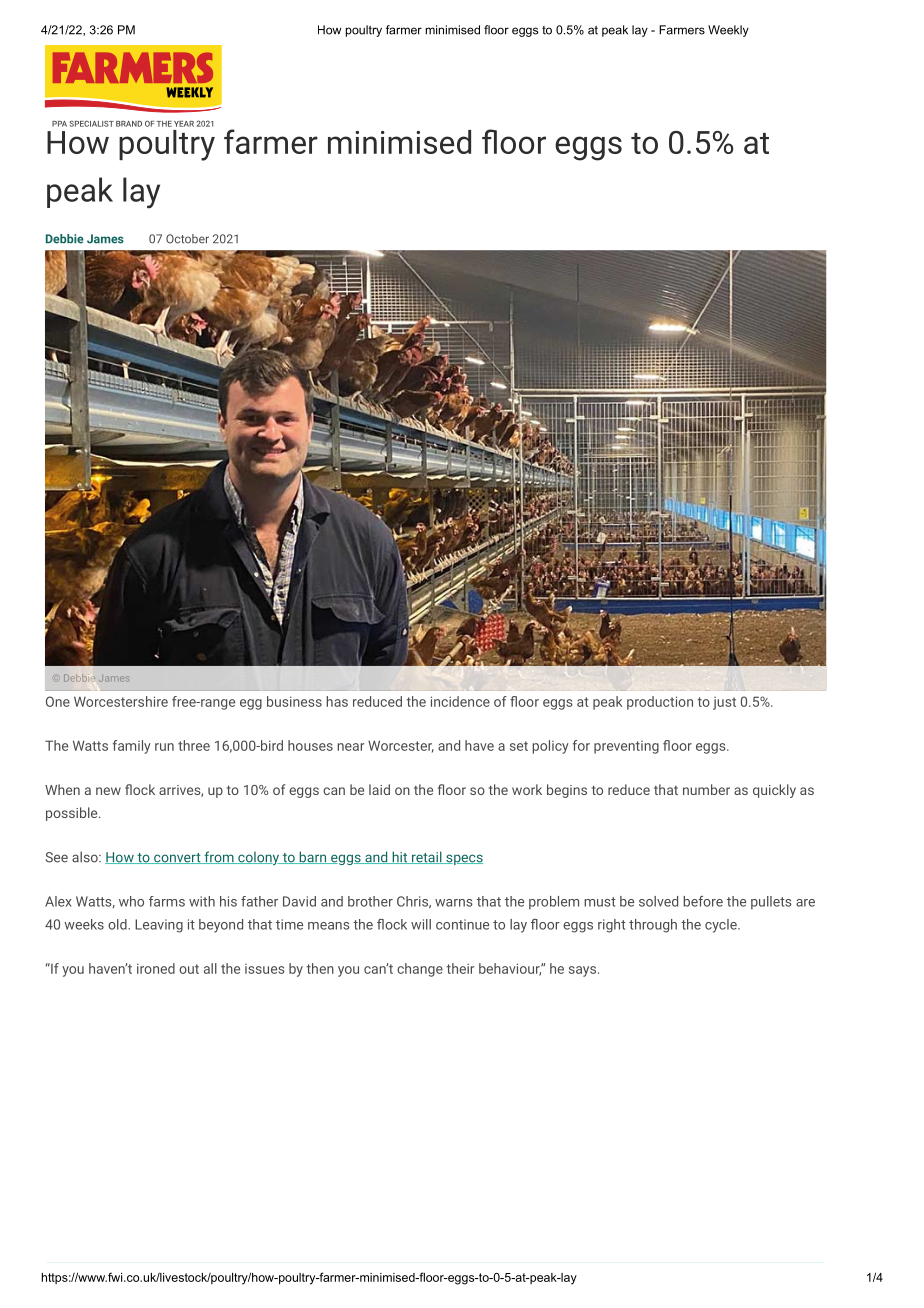  I want to click on incidence, so click(460, 701).
